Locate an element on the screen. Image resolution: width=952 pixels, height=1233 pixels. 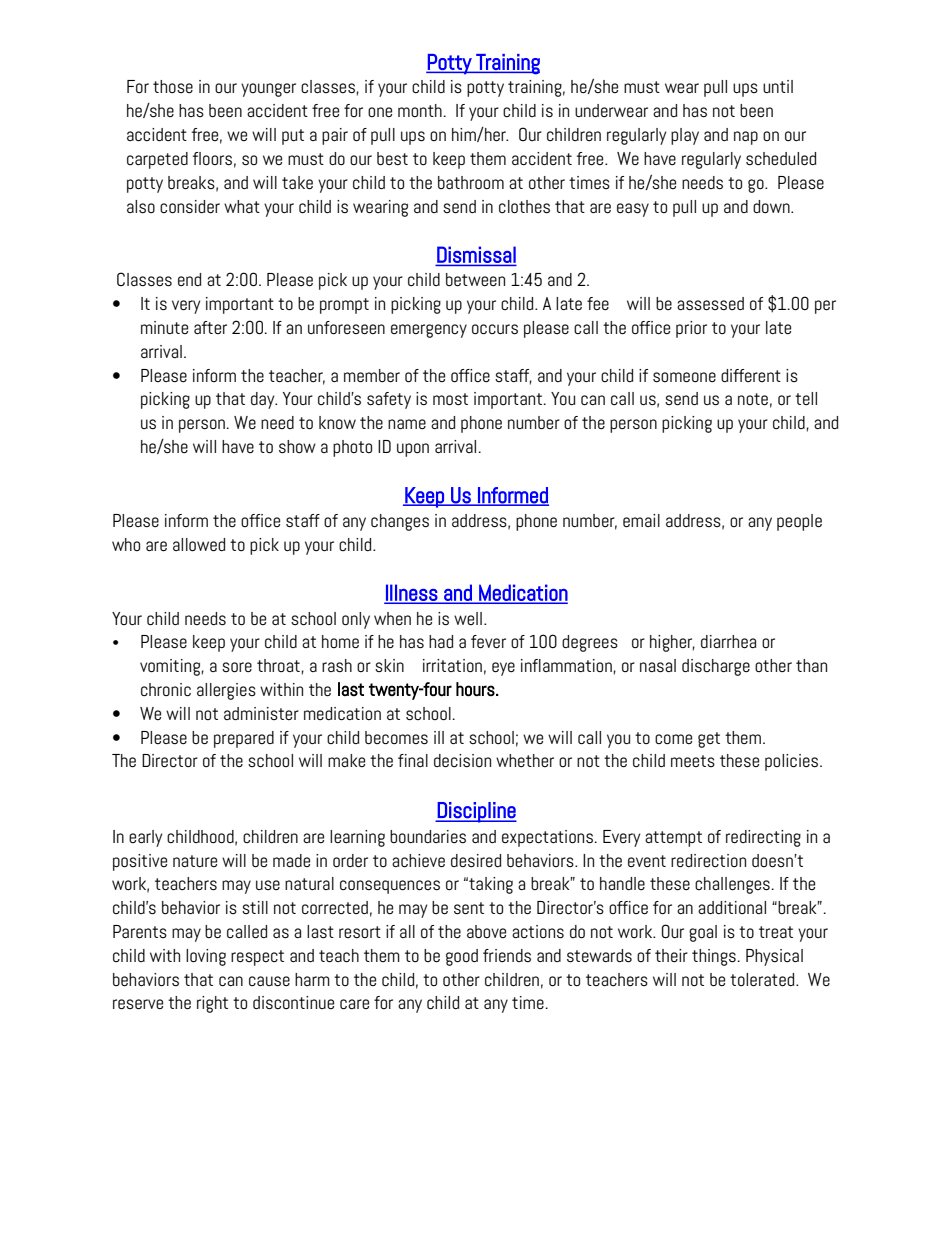
nap is located at coordinates (746, 138).
